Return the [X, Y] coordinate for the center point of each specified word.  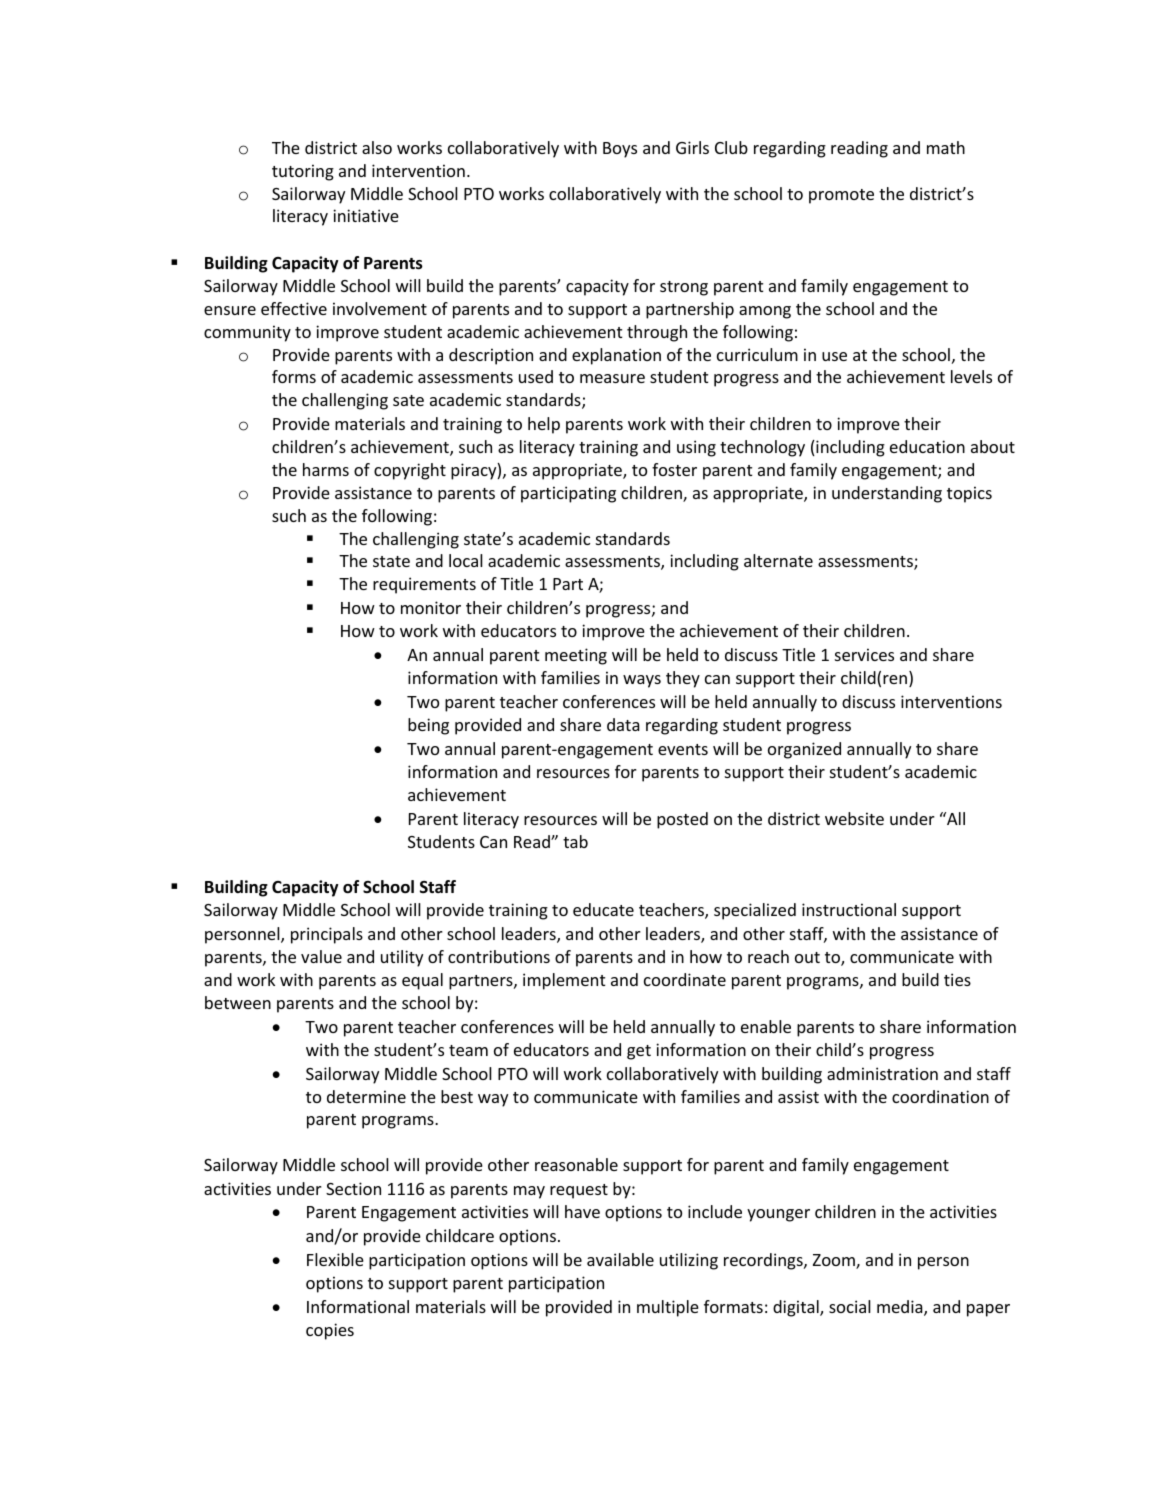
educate [603, 909]
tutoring [303, 172]
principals [327, 935]
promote [841, 196]
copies [330, 1331]
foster [674, 469]
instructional [849, 909]
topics [969, 494]
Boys [620, 150]
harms [326, 469]
